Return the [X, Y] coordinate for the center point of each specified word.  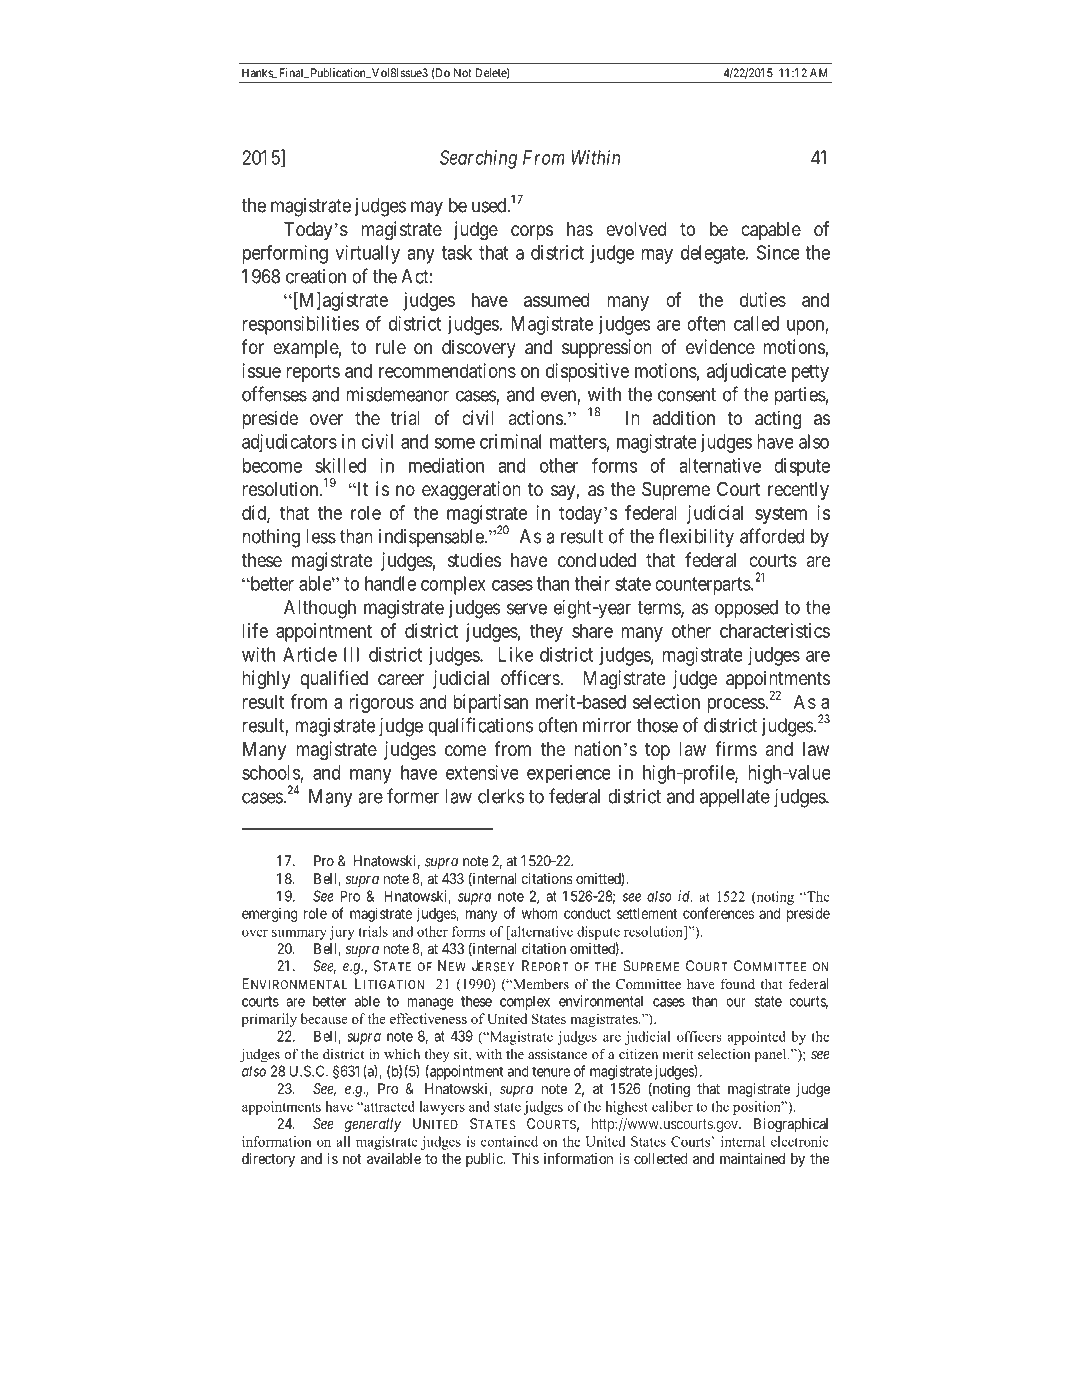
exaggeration [471, 490]
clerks [501, 796]
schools [271, 773]
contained [509, 1141]
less [321, 536]
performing [285, 254]
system [781, 515]
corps [532, 232]
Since [778, 252]
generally [373, 1125]
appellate [735, 798]
